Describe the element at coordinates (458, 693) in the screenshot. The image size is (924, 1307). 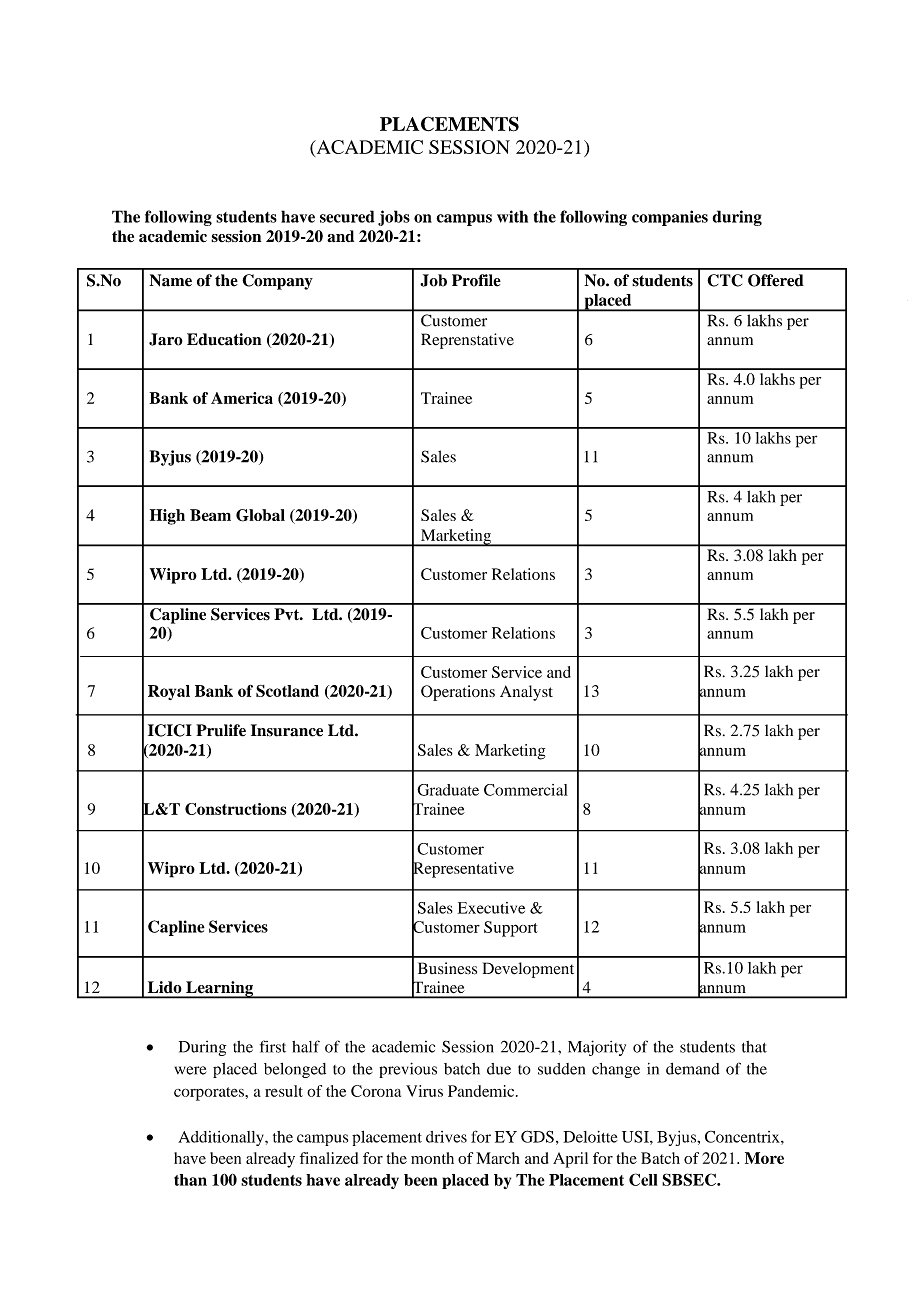
I see `Operations` at that location.
